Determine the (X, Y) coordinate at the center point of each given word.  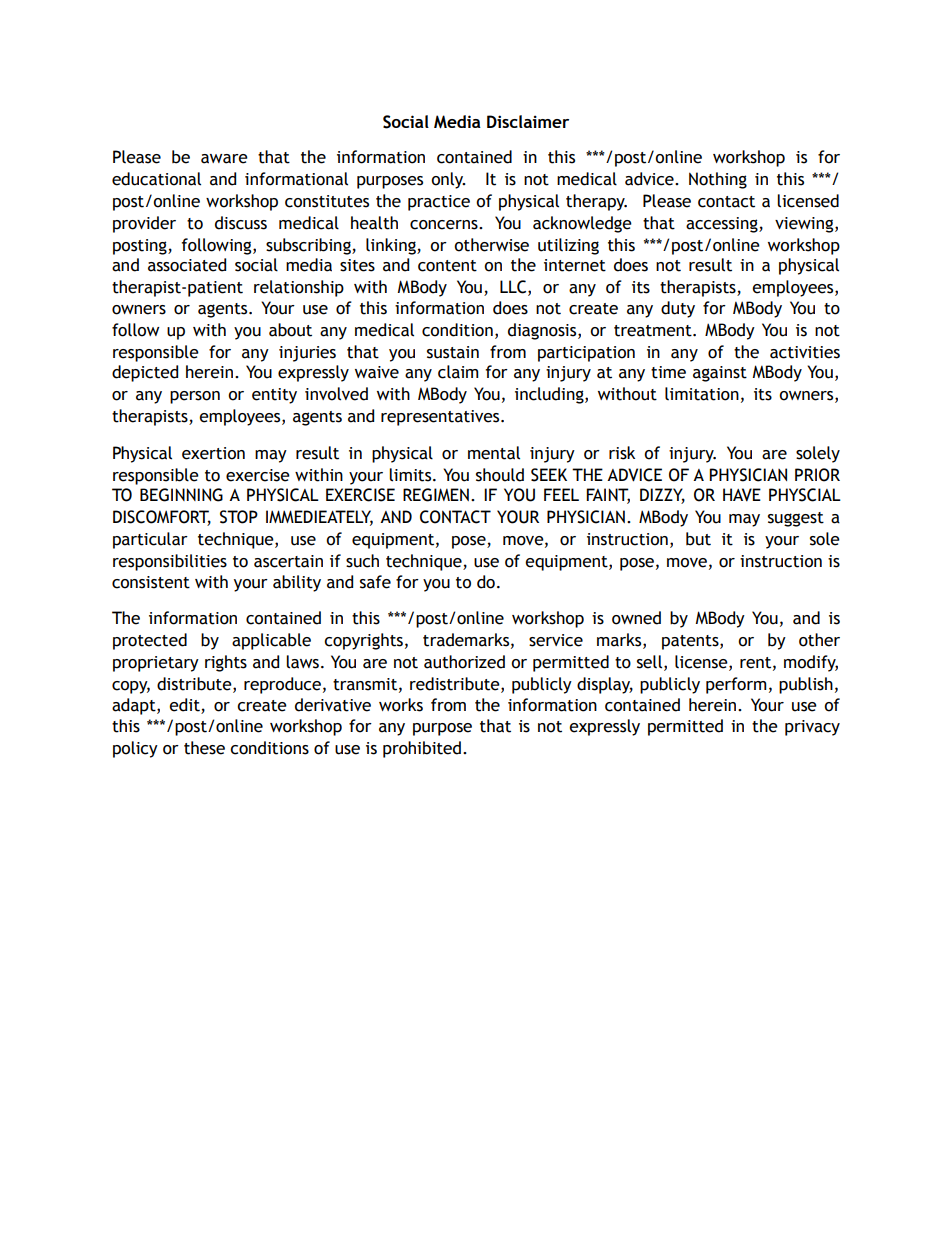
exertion (213, 453)
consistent (151, 582)
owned (636, 618)
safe (375, 582)
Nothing (718, 180)
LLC (514, 287)
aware (224, 159)
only (448, 180)
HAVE (742, 495)
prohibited (423, 749)
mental (494, 453)
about (290, 330)
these (204, 748)
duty (678, 309)
